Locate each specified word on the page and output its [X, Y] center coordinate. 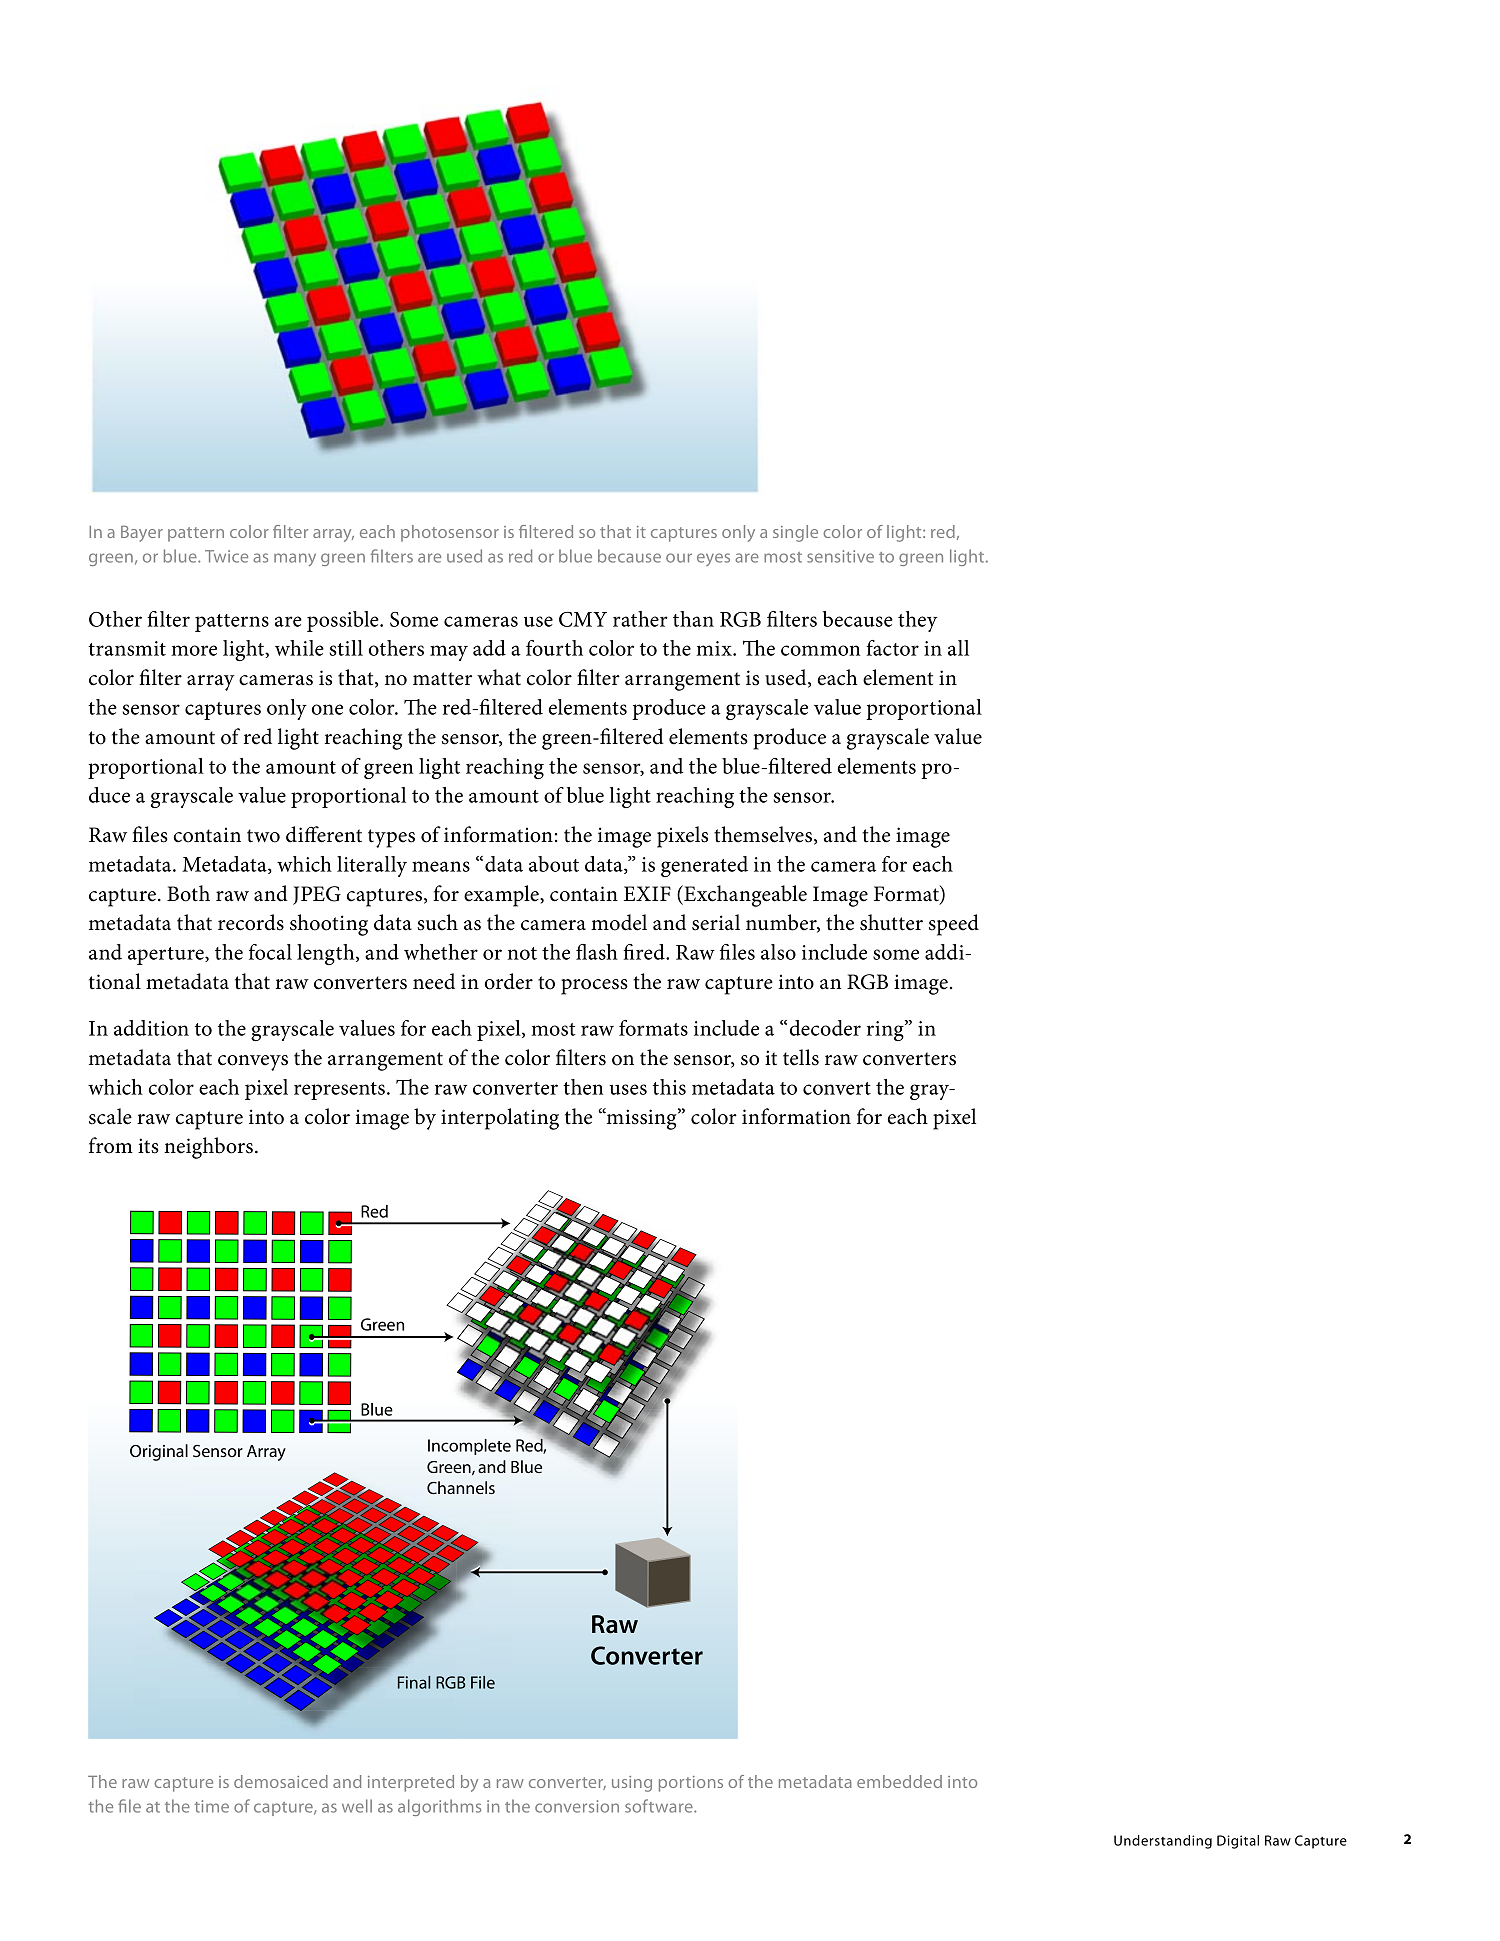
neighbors [208, 1148]
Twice [226, 556]
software [660, 1806]
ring [886, 1030]
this [669, 1087]
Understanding [1163, 1842]
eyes [713, 559]
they [917, 621]
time [212, 1806]
